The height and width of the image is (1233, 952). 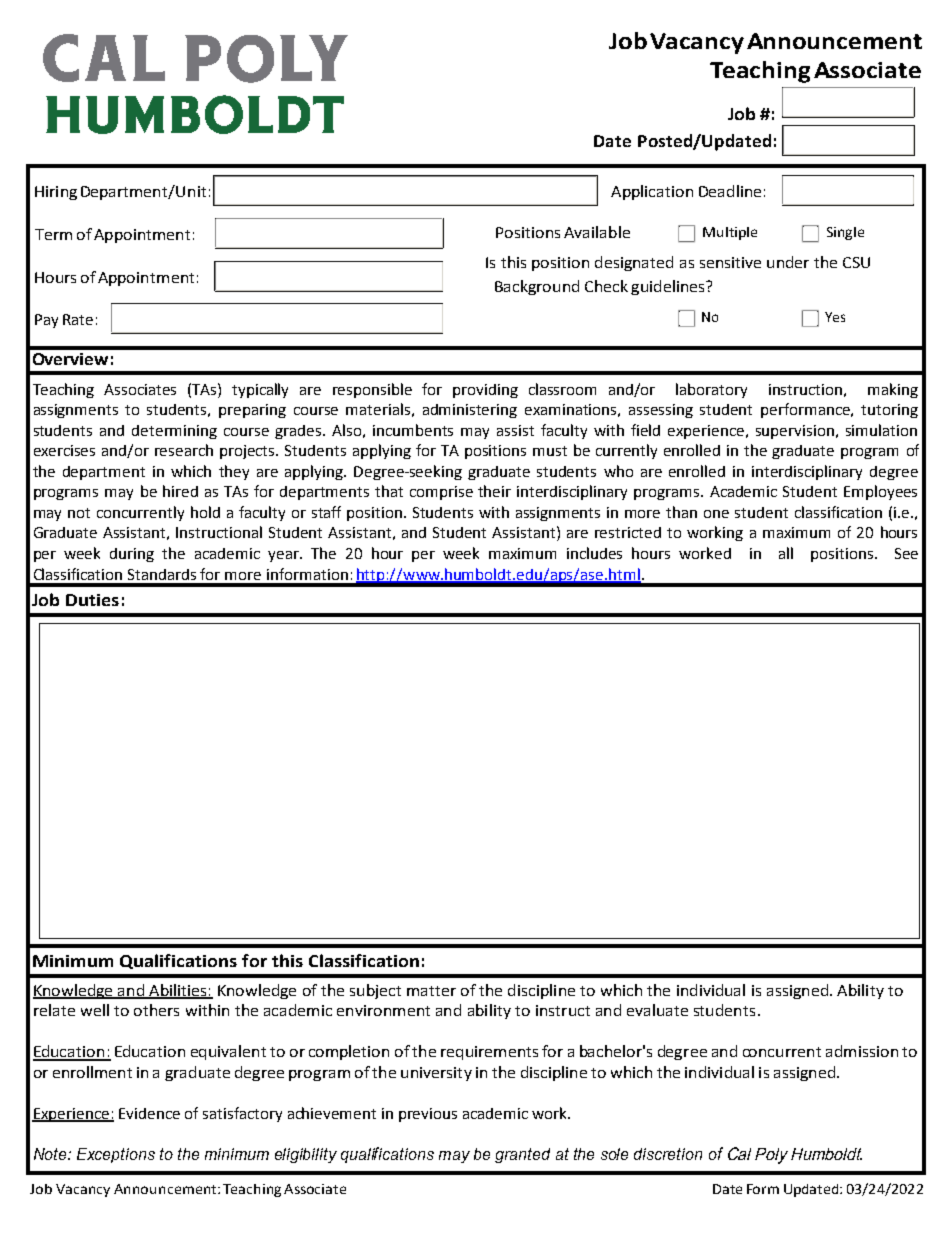 I want to click on Rate, so click(x=78, y=319).
